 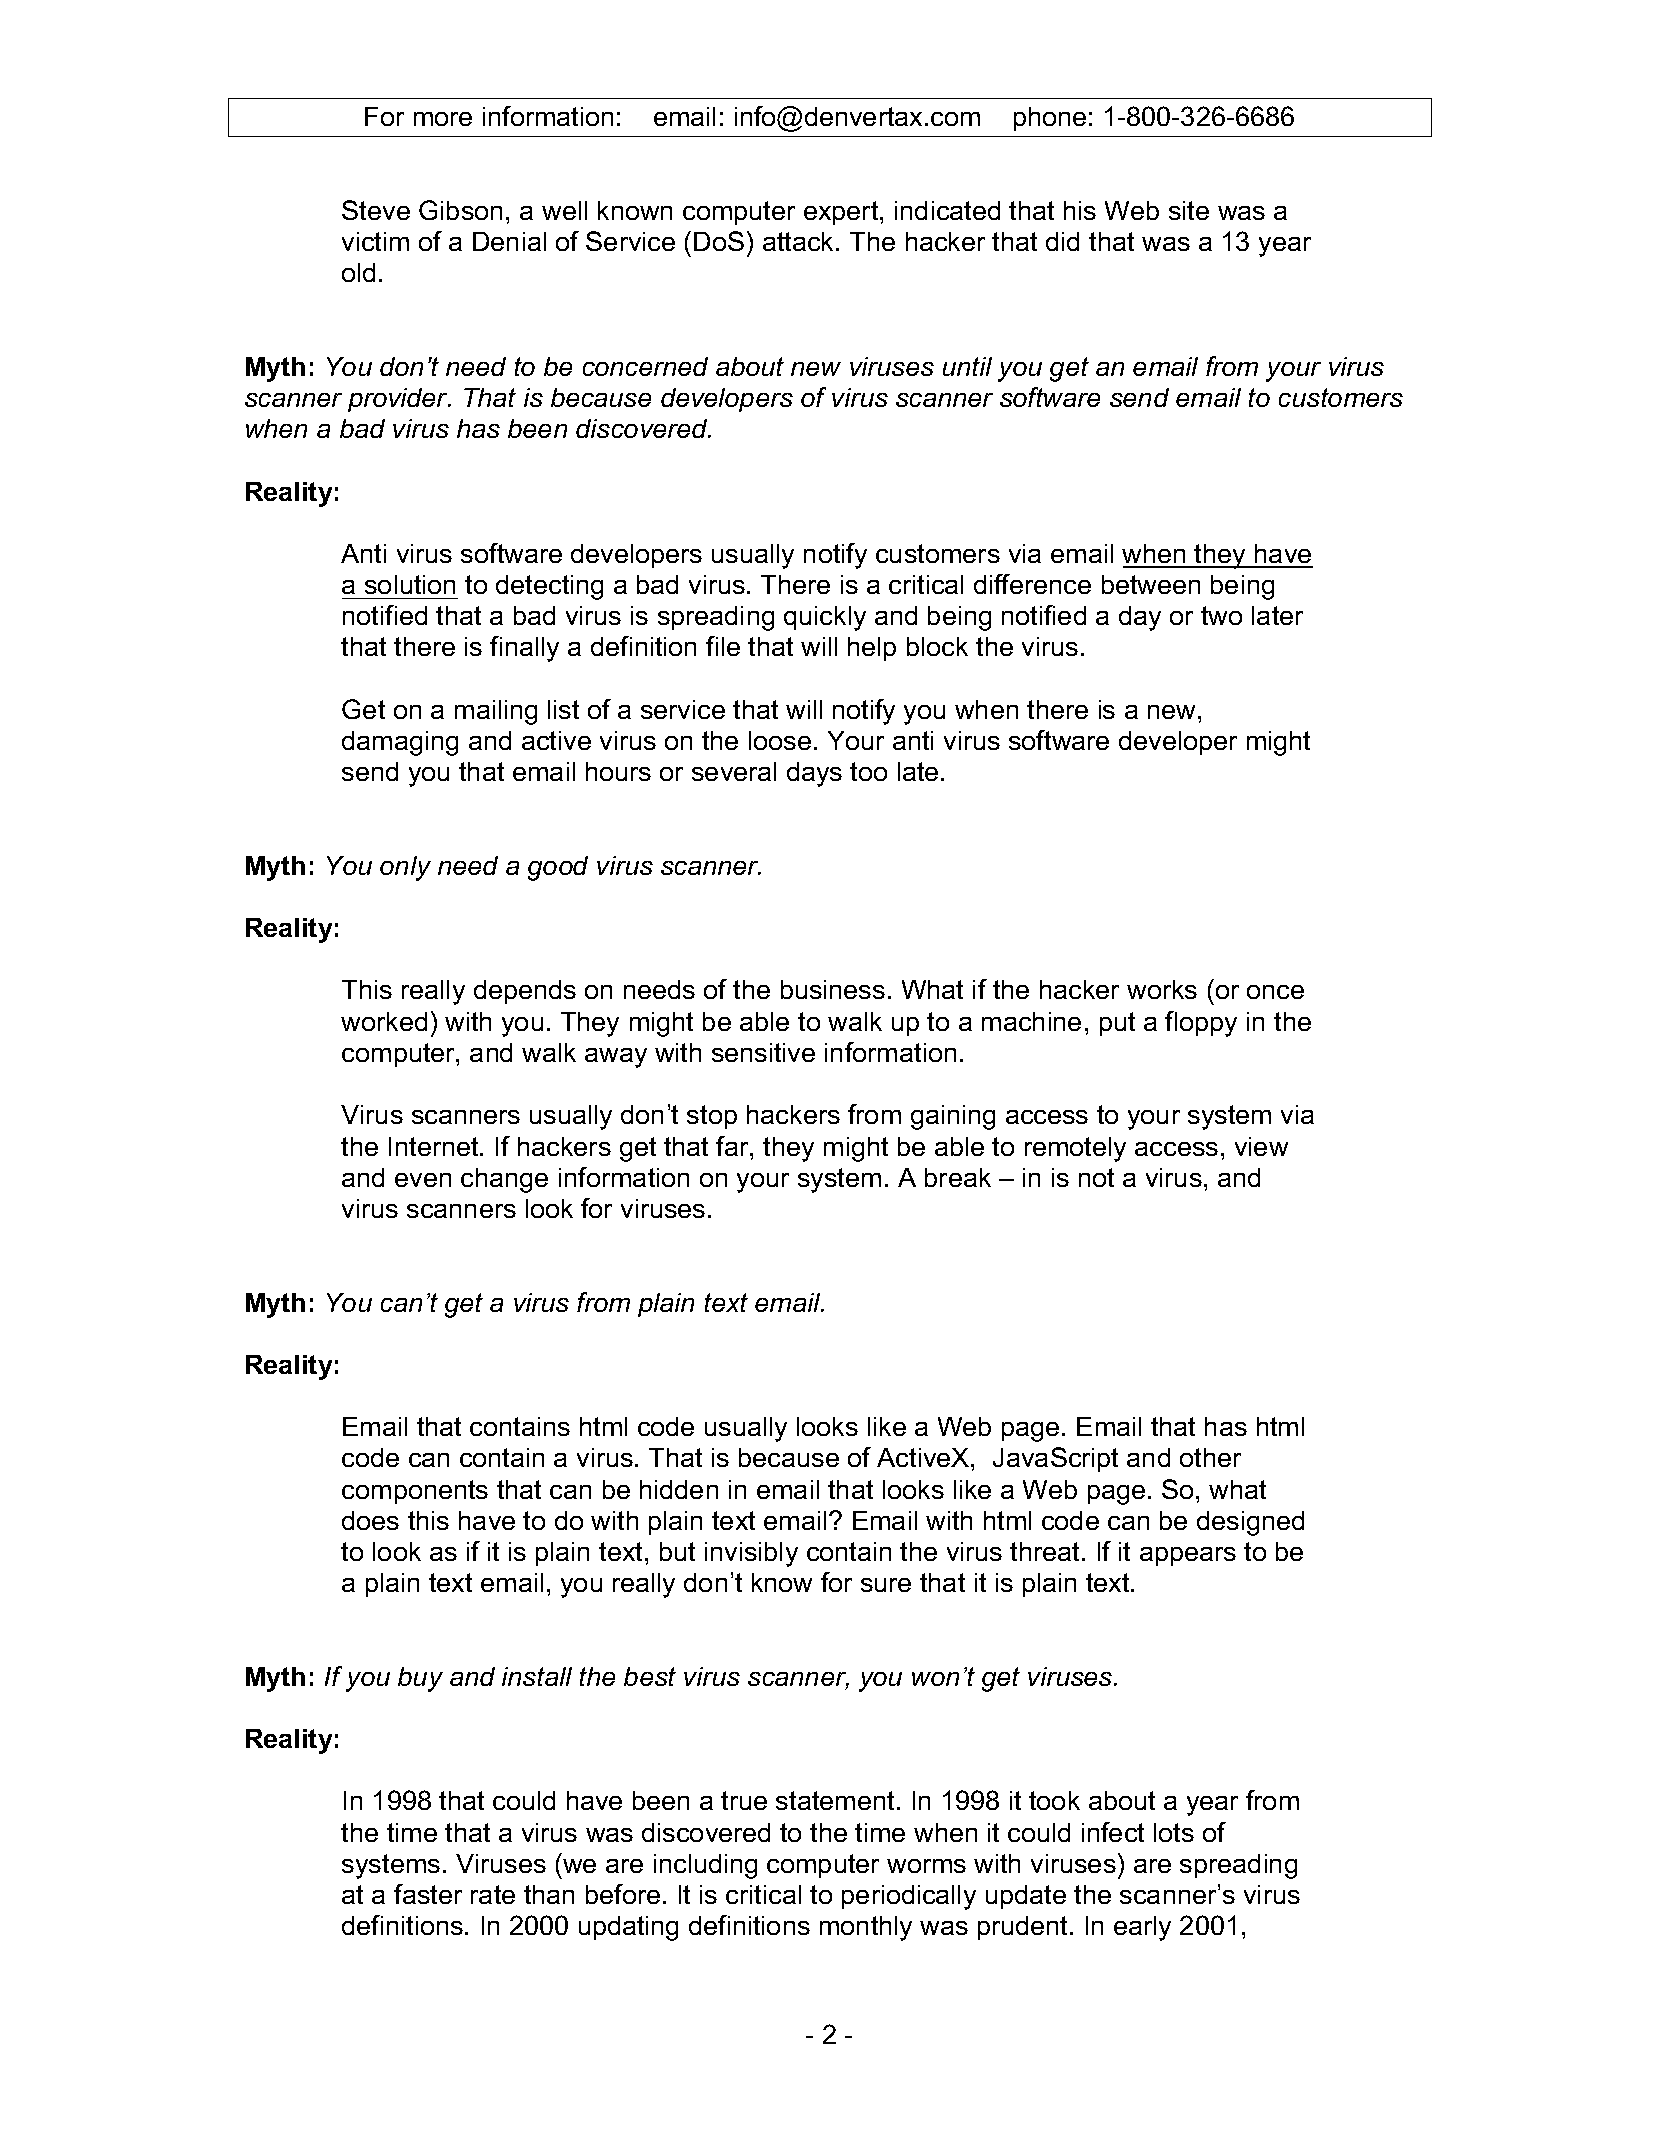 I want to click on rate, so click(x=493, y=1894).
